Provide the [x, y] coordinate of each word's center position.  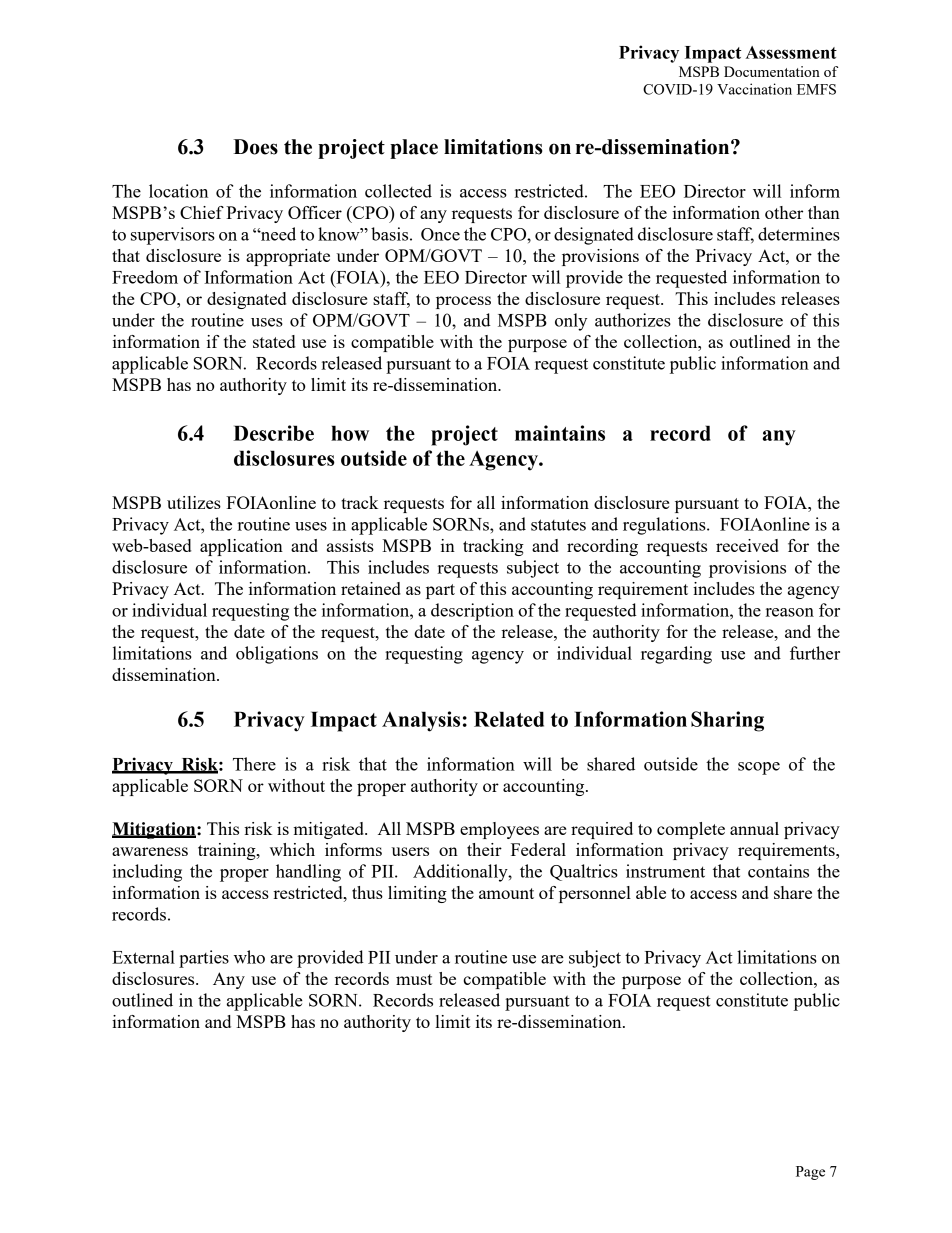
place [414, 149]
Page [810, 1173]
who [249, 957]
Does [255, 147]
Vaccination [754, 89]
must [414, 979]
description [472, 612]
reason [790, 612]
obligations [277, 655]
